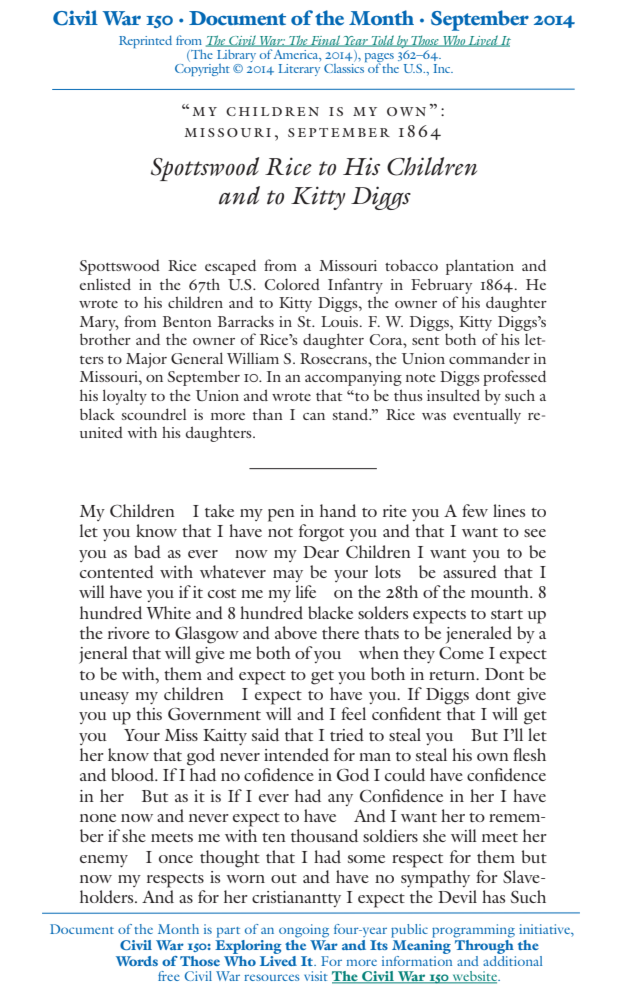  What do you see at coordinates (299, 70) in the page?
I see `Literary` at bounding box center [299, 70].
